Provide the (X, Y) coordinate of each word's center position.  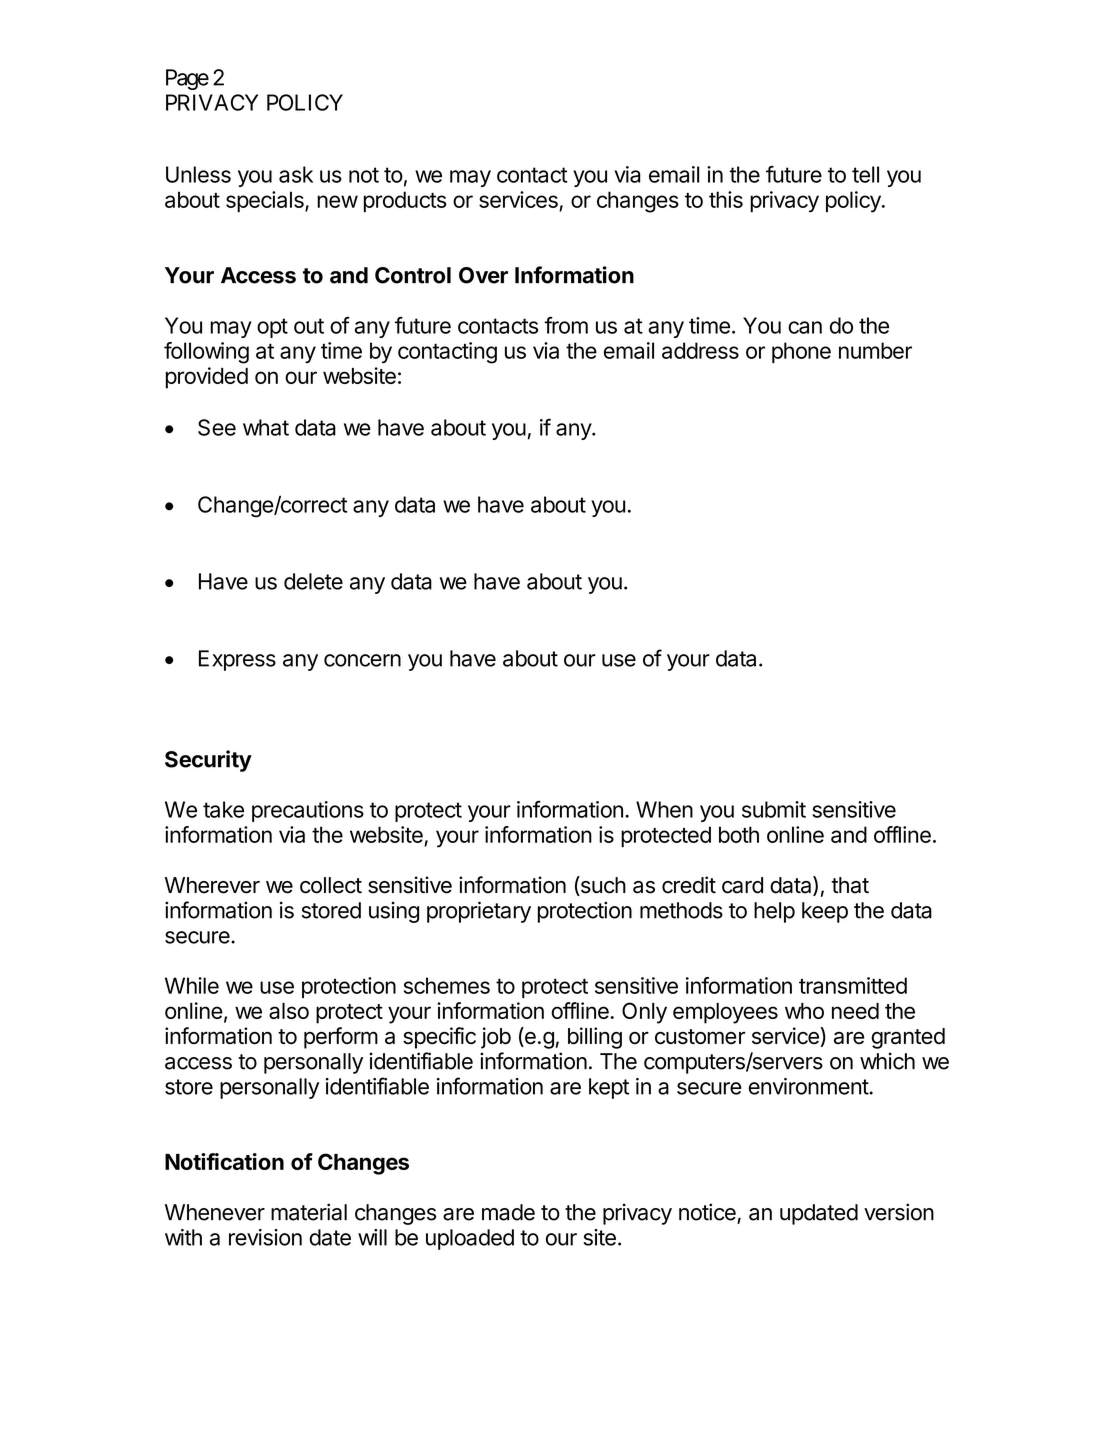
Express (237, 660)
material (309, 1212)
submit (774, 809)
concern (362, 660)
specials (266, 202)
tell (865, 174)
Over (483, 275)
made (508, 1212)
